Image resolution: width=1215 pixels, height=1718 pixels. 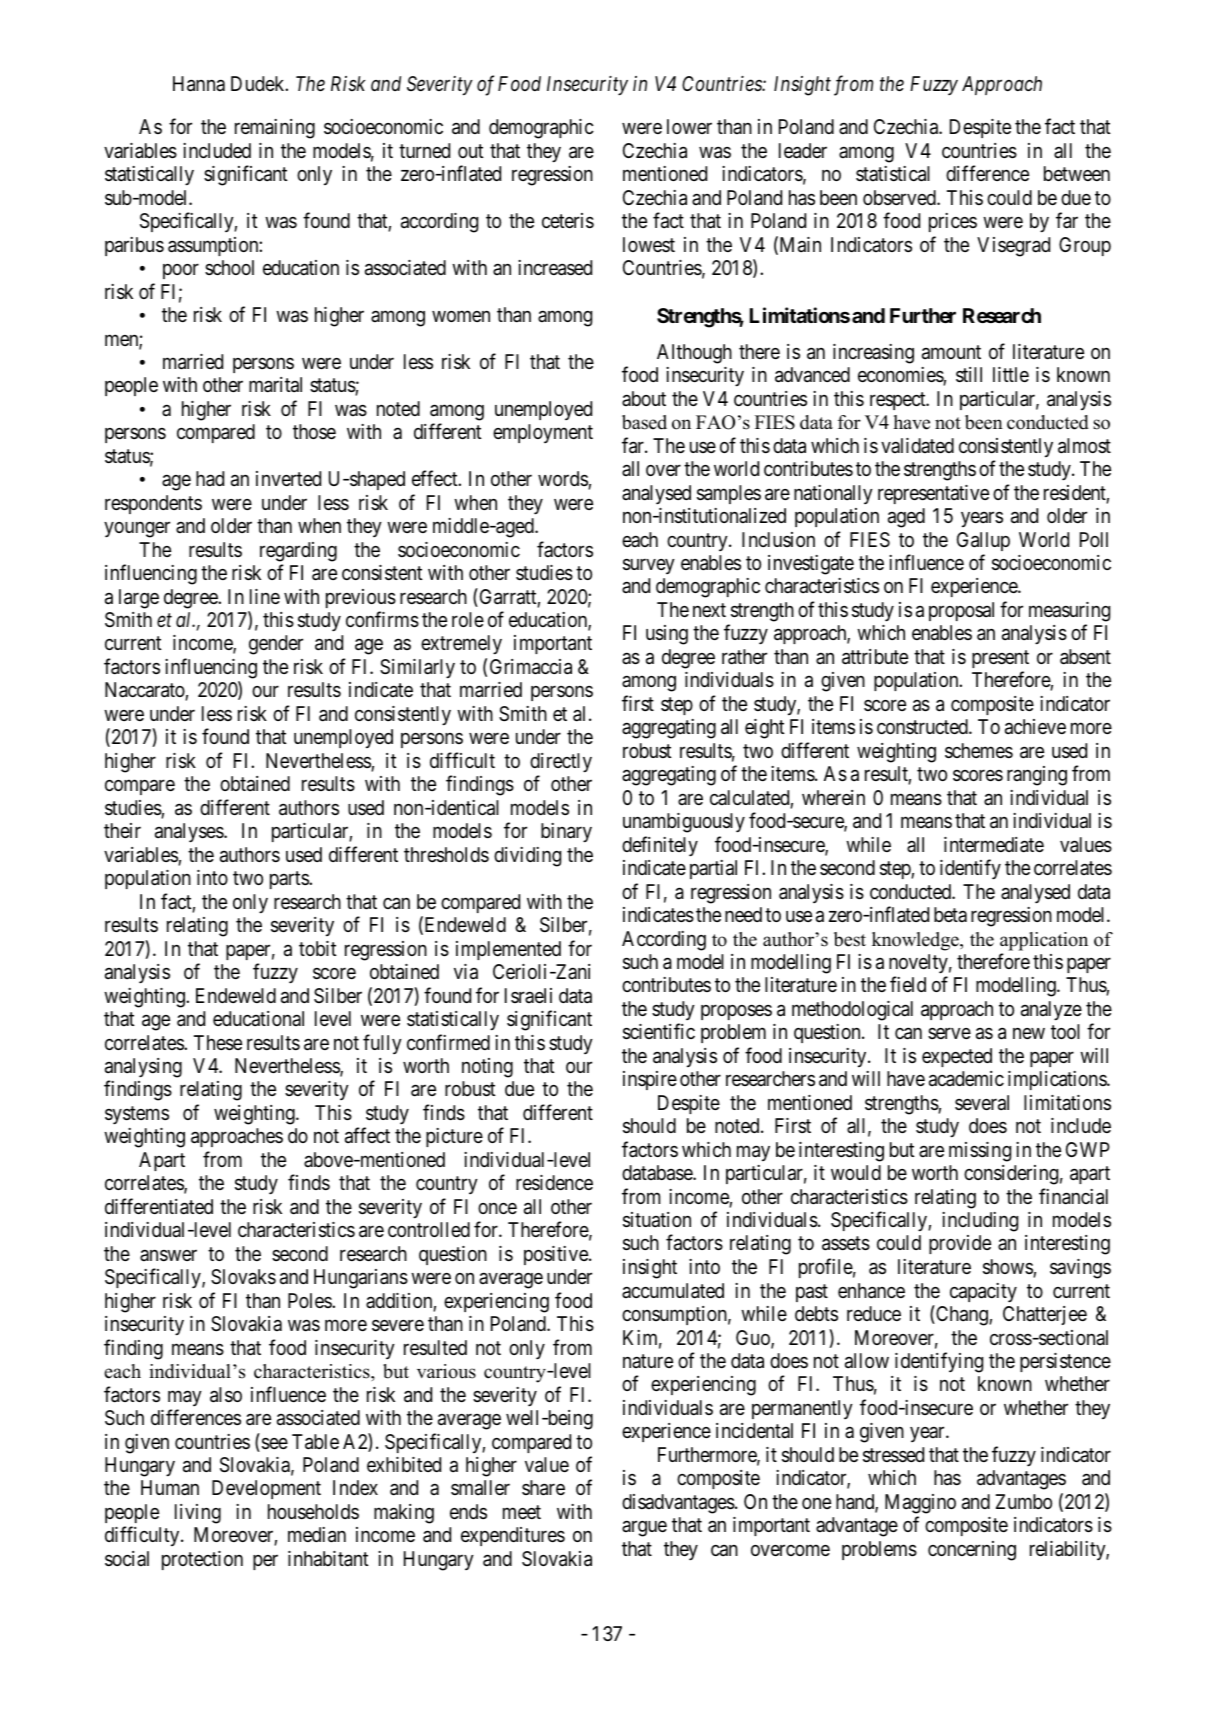 What do you see at coordinates (980, 1152) in the page?
I see `missing` at bounding box center [980, 1152].
